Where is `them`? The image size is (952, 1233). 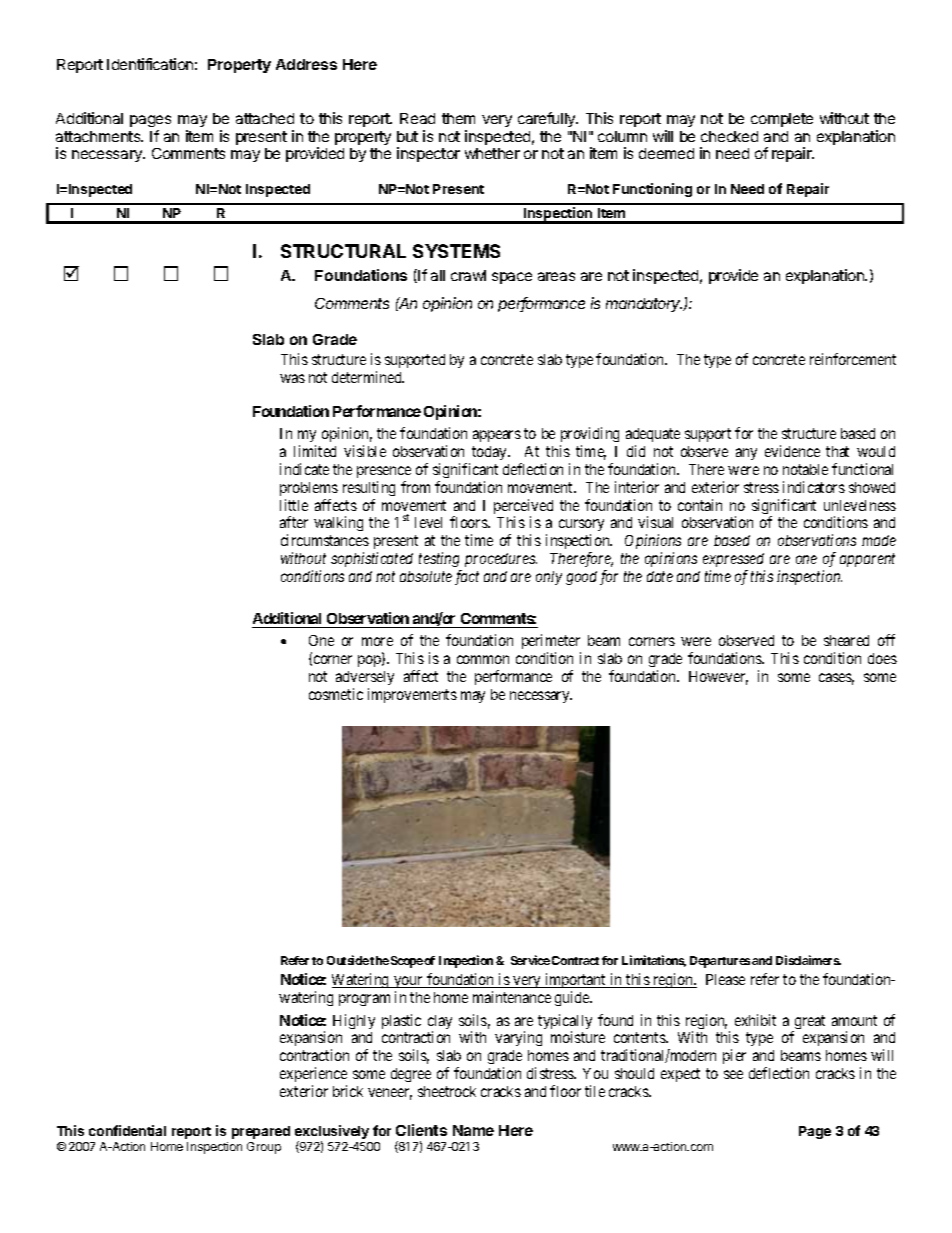 them is located at coordinates (458, 118).
